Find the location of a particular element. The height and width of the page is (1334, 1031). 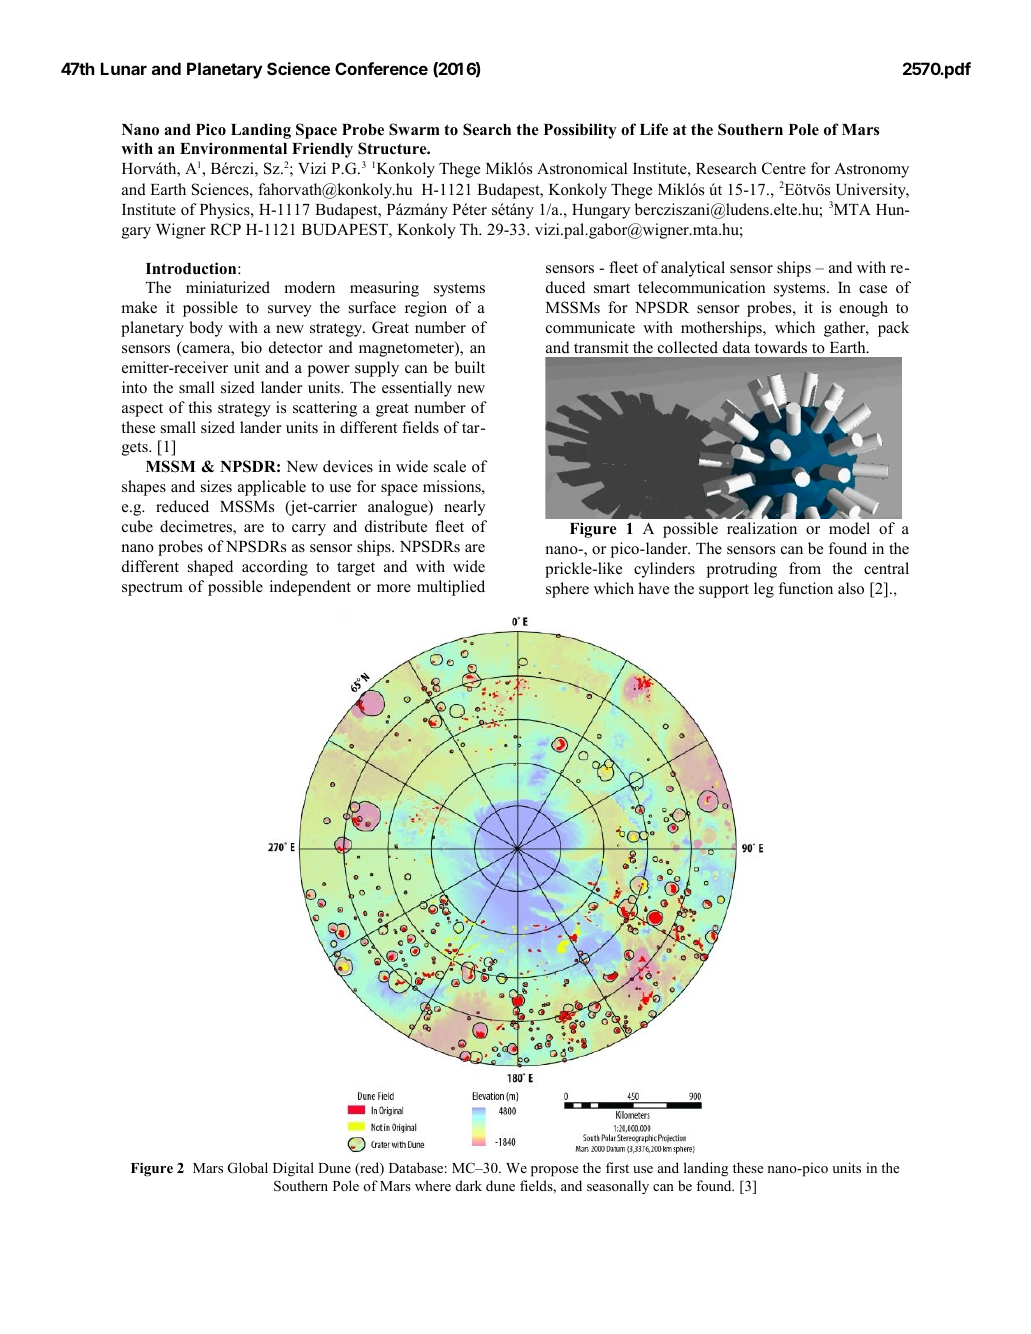

shaped is located at coordinates (210, 568).
